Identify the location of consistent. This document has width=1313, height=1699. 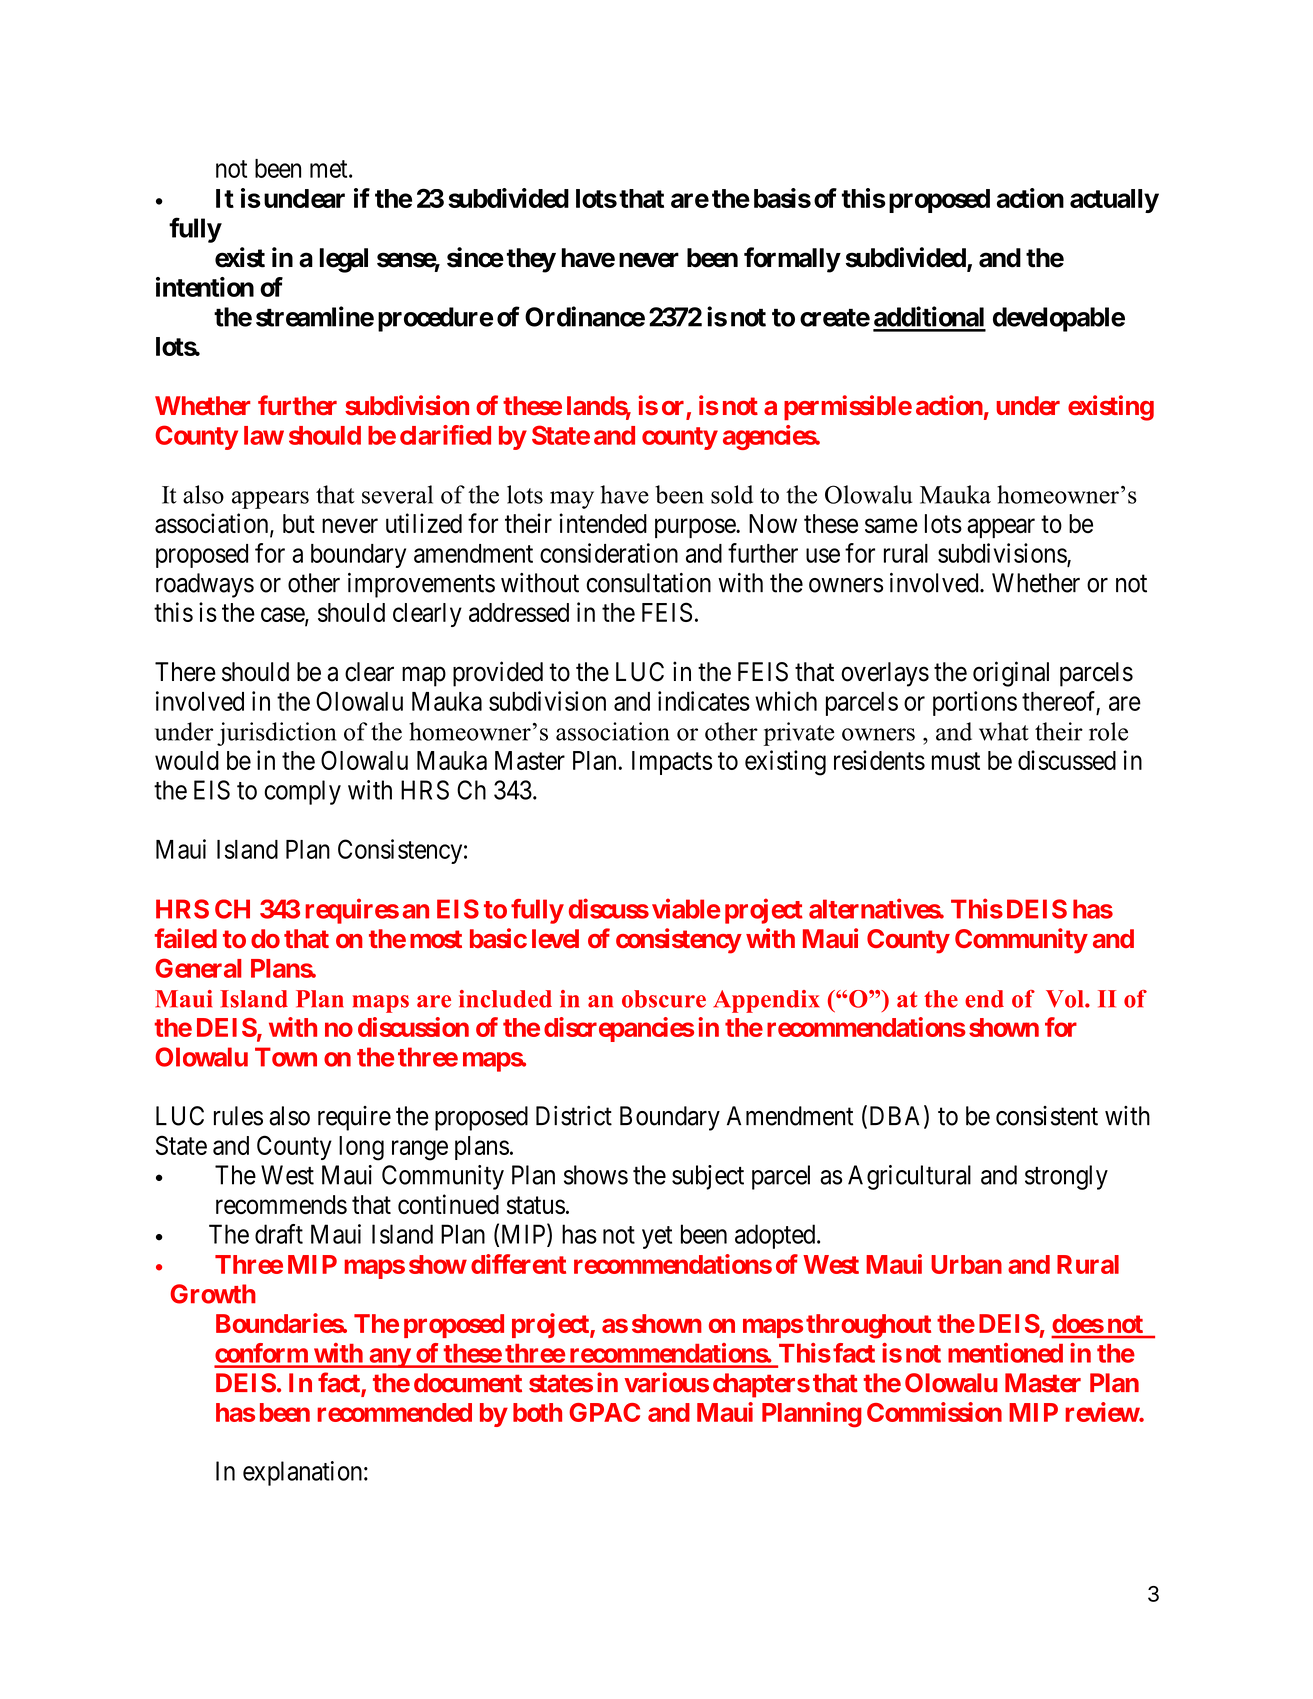
(1047, 1116).
